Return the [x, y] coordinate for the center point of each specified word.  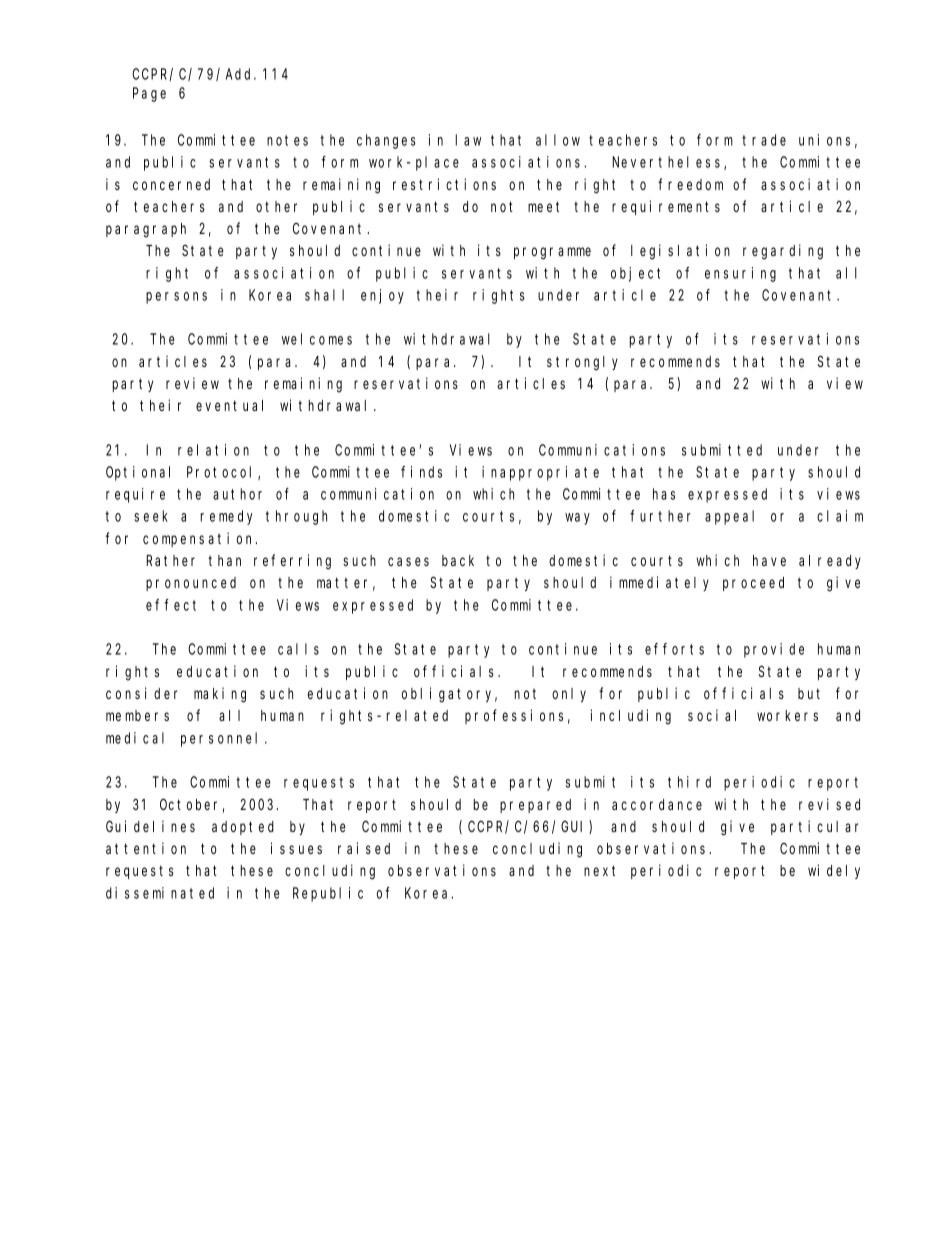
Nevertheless [668, 163]
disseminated [160, 893]
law [468, 140]
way [577, 519]
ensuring [740, 274]
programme [552, 253]
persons [176, 298]
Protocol [223, 473]
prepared [535, 806]
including [631, 717]
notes [287, 140]
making [220, 695]
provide [774, 650]
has [664, 494]
